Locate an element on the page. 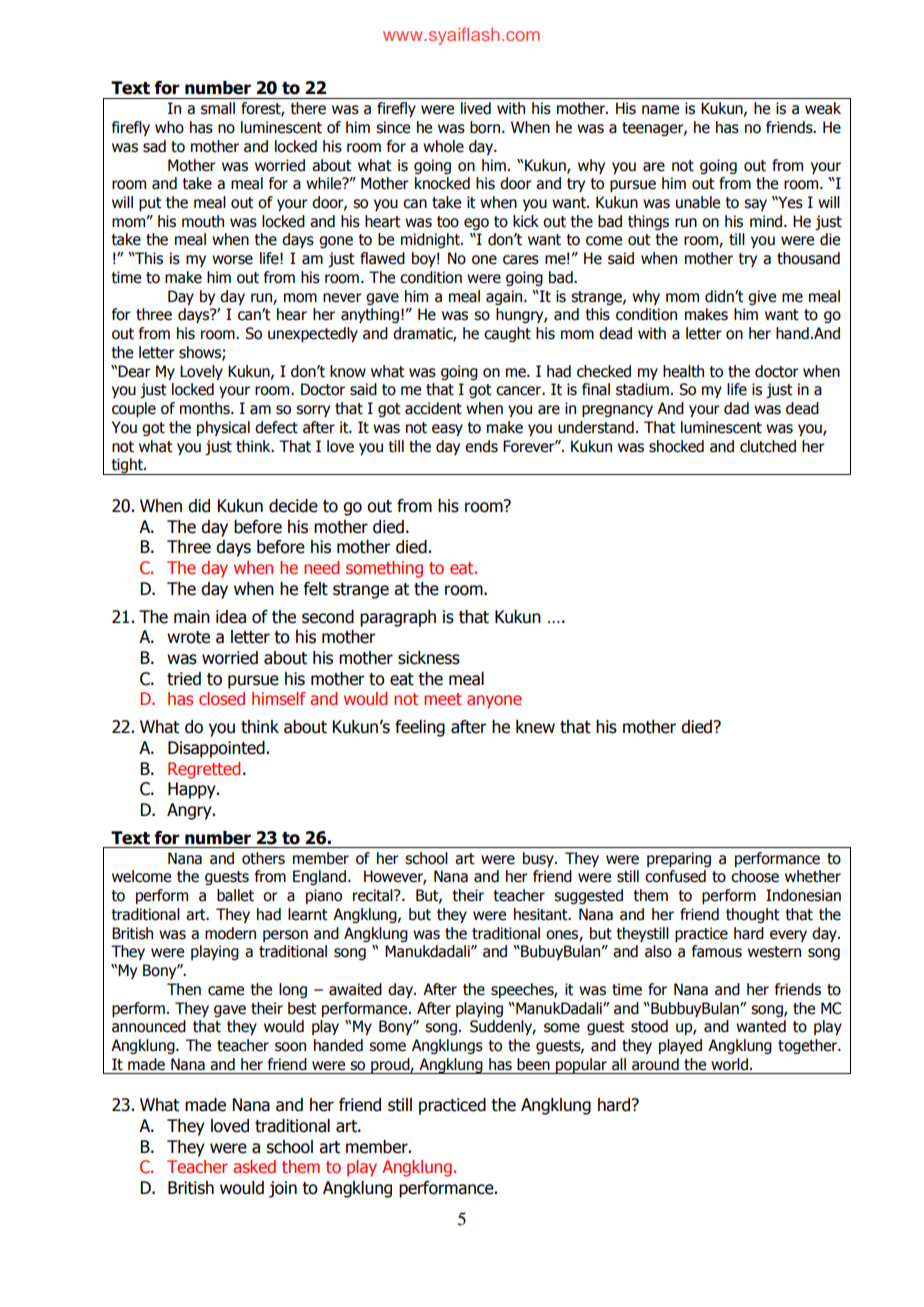 The image size is (924, 1307). world is located at coordinates (729, 1064).
